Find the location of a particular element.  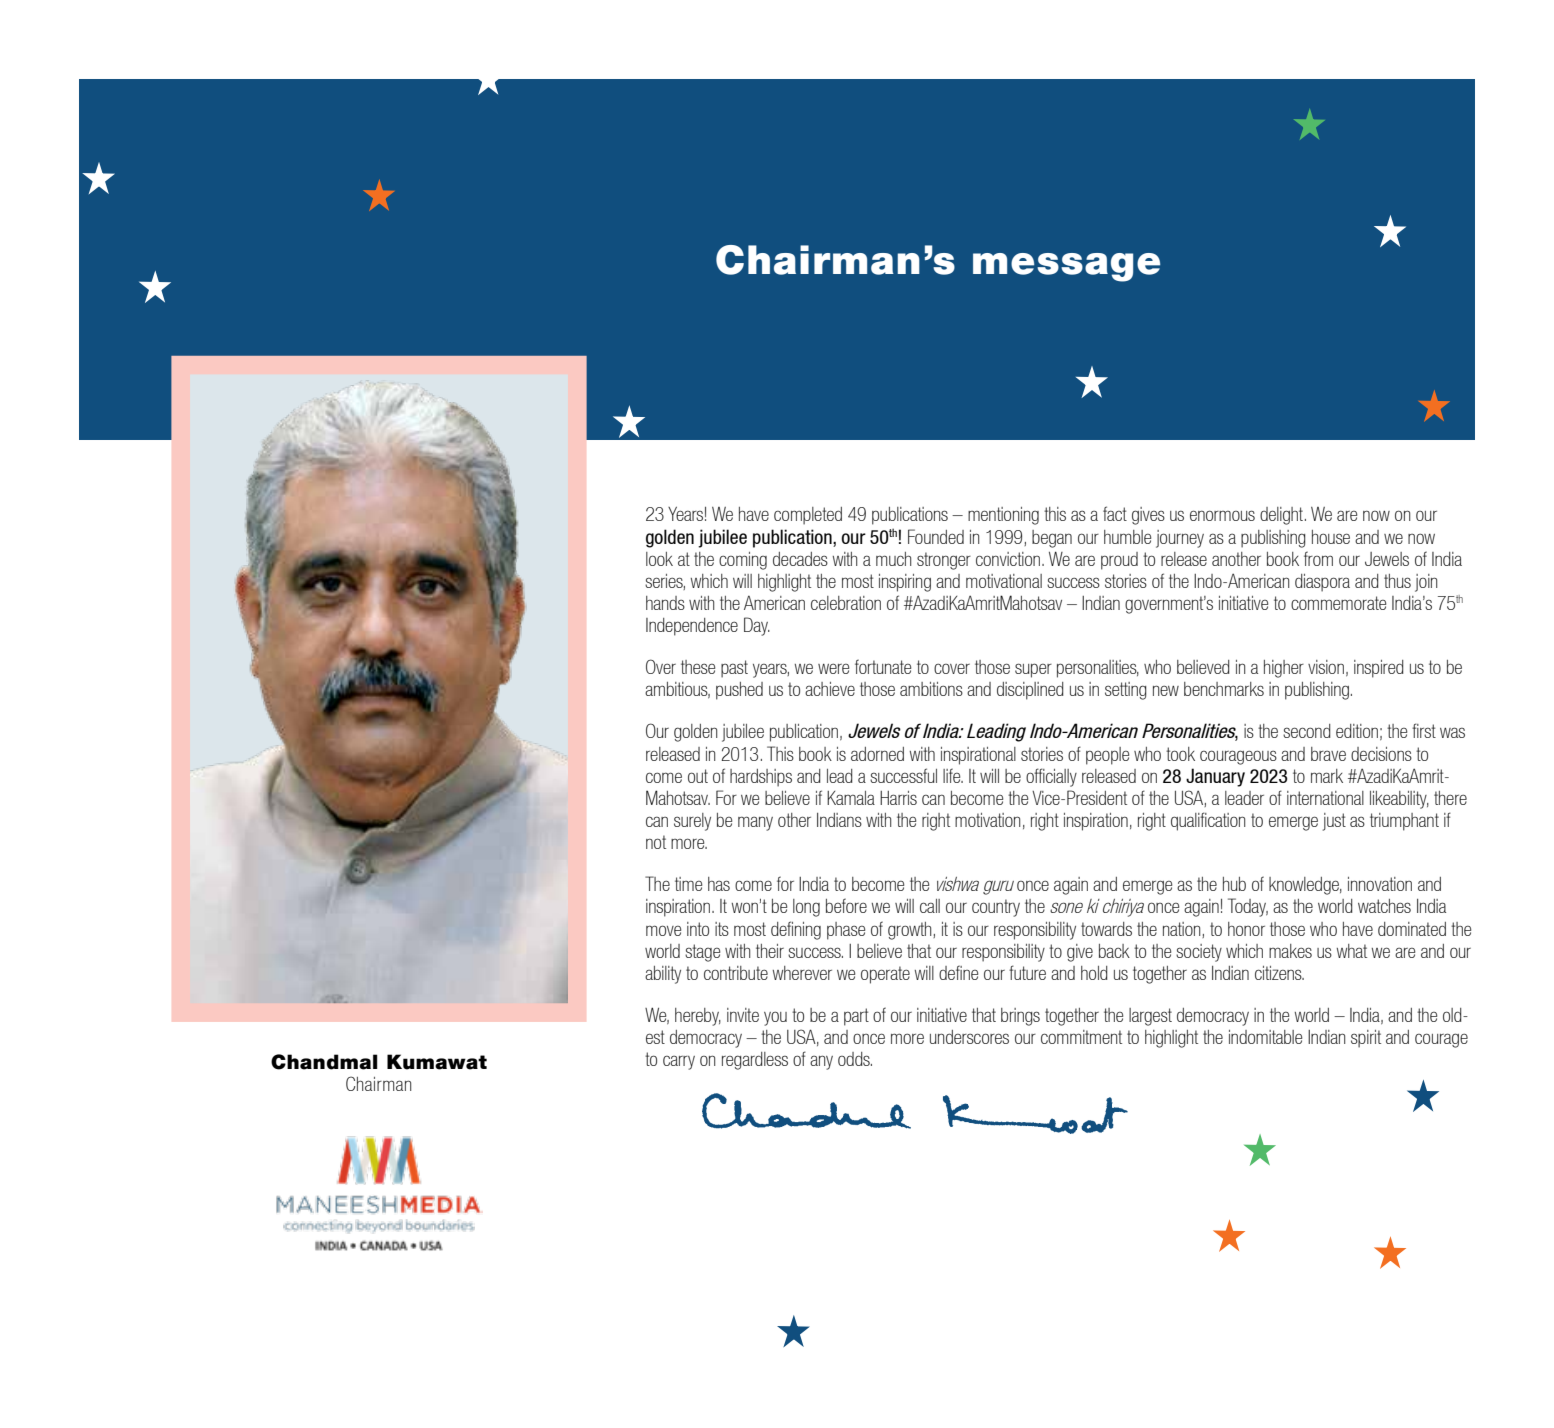

officially is located at coordinates (1051, 777).
